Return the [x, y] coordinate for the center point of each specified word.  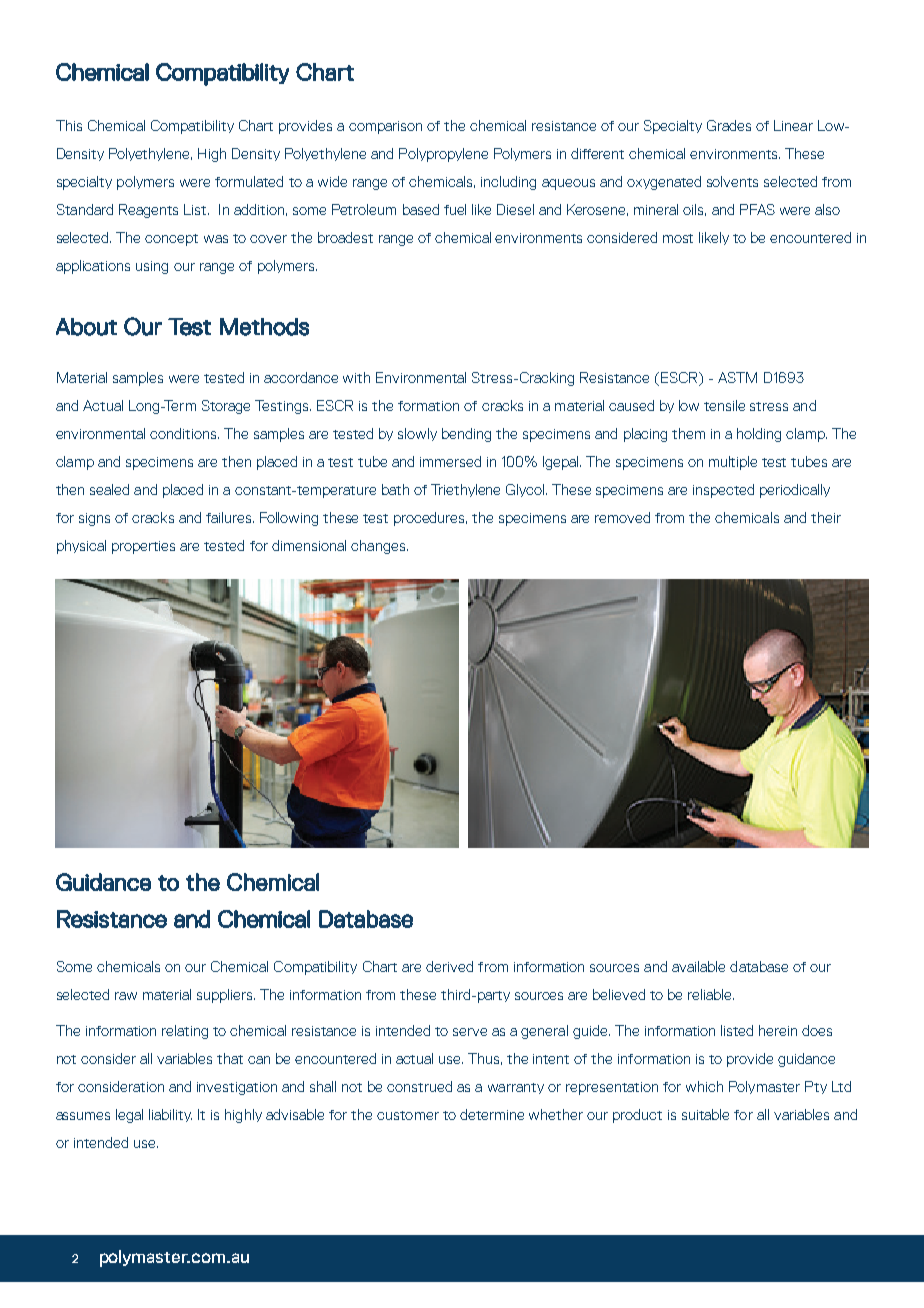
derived [449, 966]
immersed [450, 461]
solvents [732, 181]
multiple [733, 463]
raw [126, 996]
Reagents [148, 211]
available [698, 966]
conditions [184, 433]
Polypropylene [443, 155]
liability [170, 1115]
